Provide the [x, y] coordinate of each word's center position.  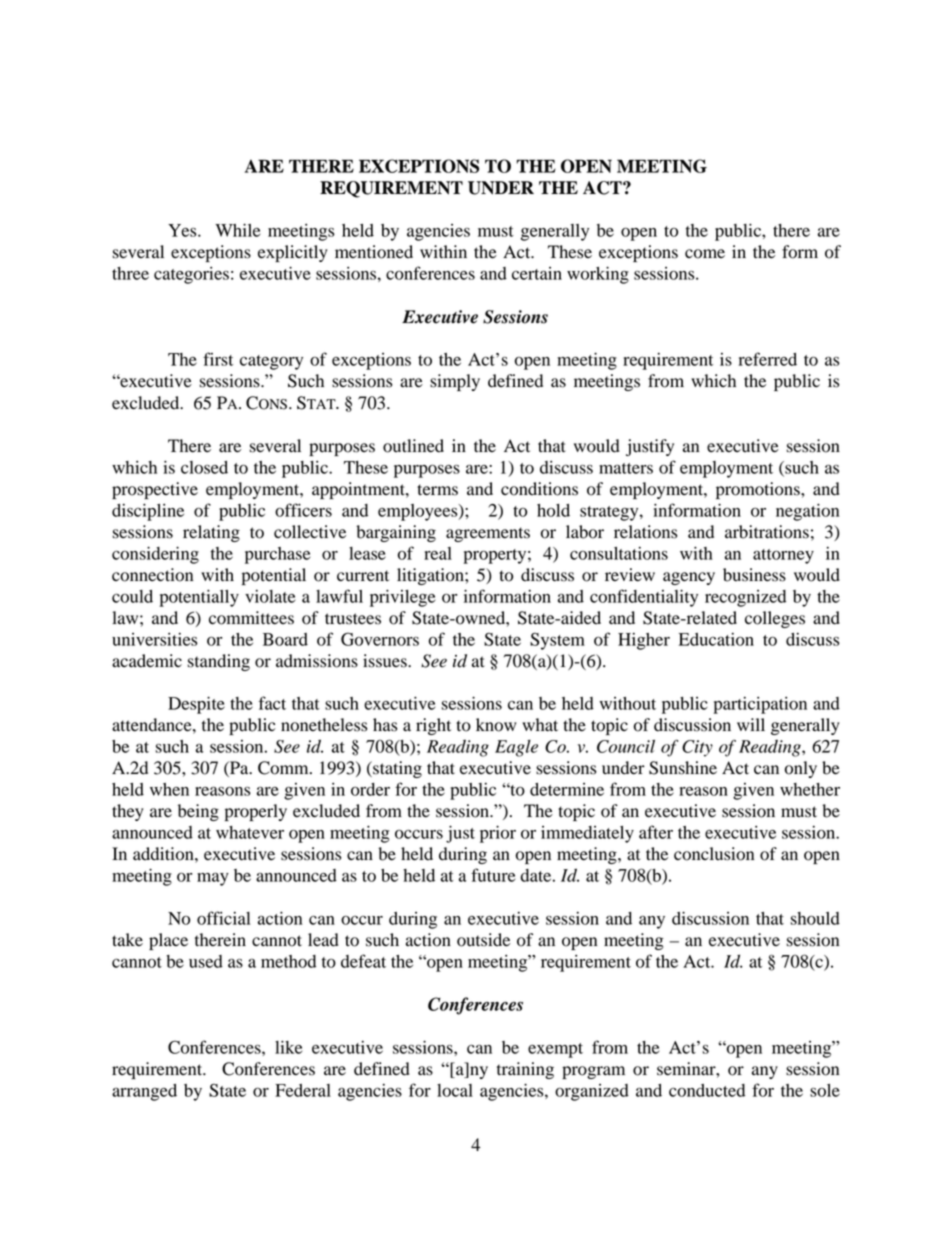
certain [537, 273]
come [705, 254]
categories [191, 275]
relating [211, 533]
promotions [759, 490]
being [198, 812]
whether [810, 789]
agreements [488, 534]
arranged [144, 1092]
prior [498, 834]
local [455, 1090]
